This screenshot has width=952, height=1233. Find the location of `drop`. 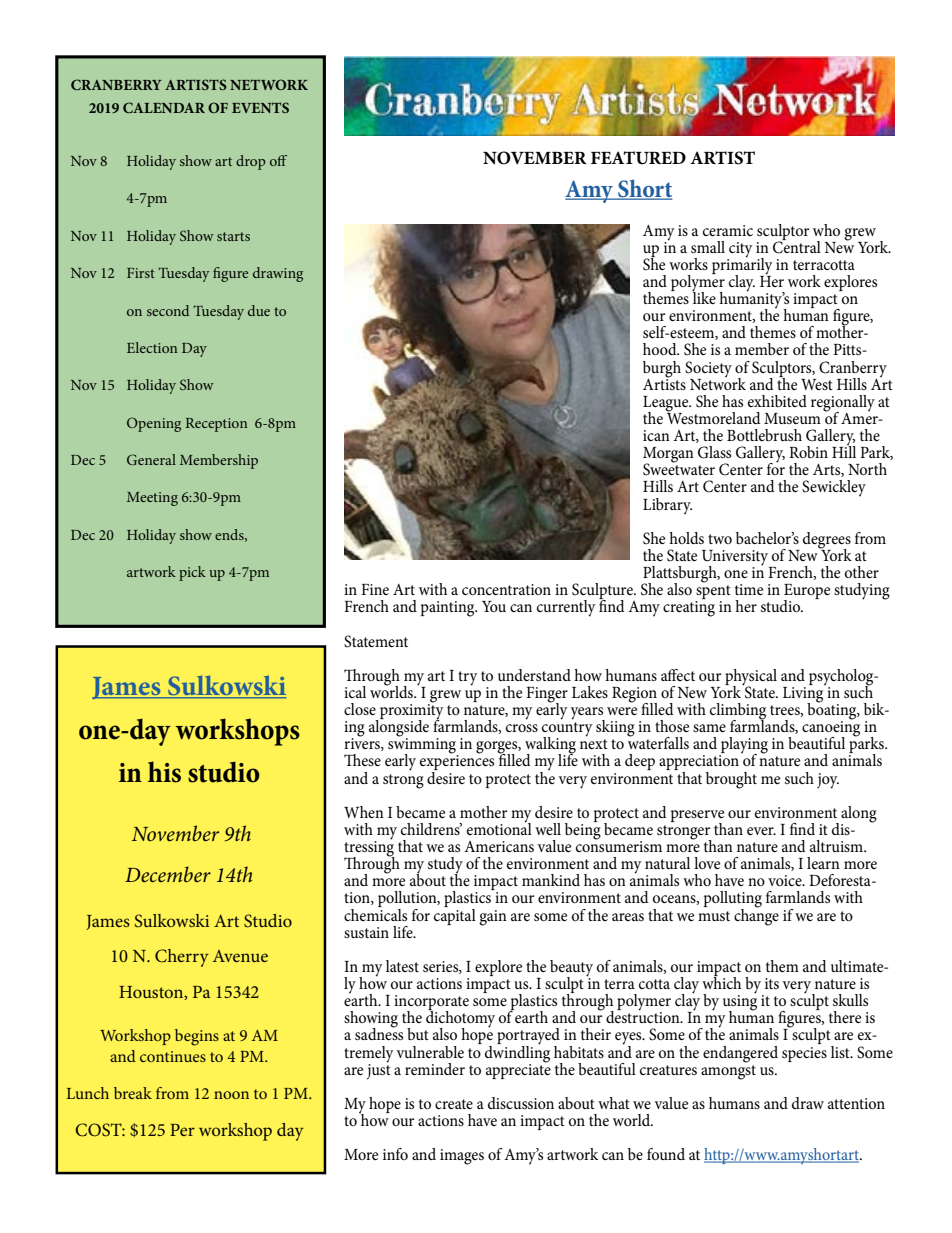

drop is located at coordinates (251, 162).
